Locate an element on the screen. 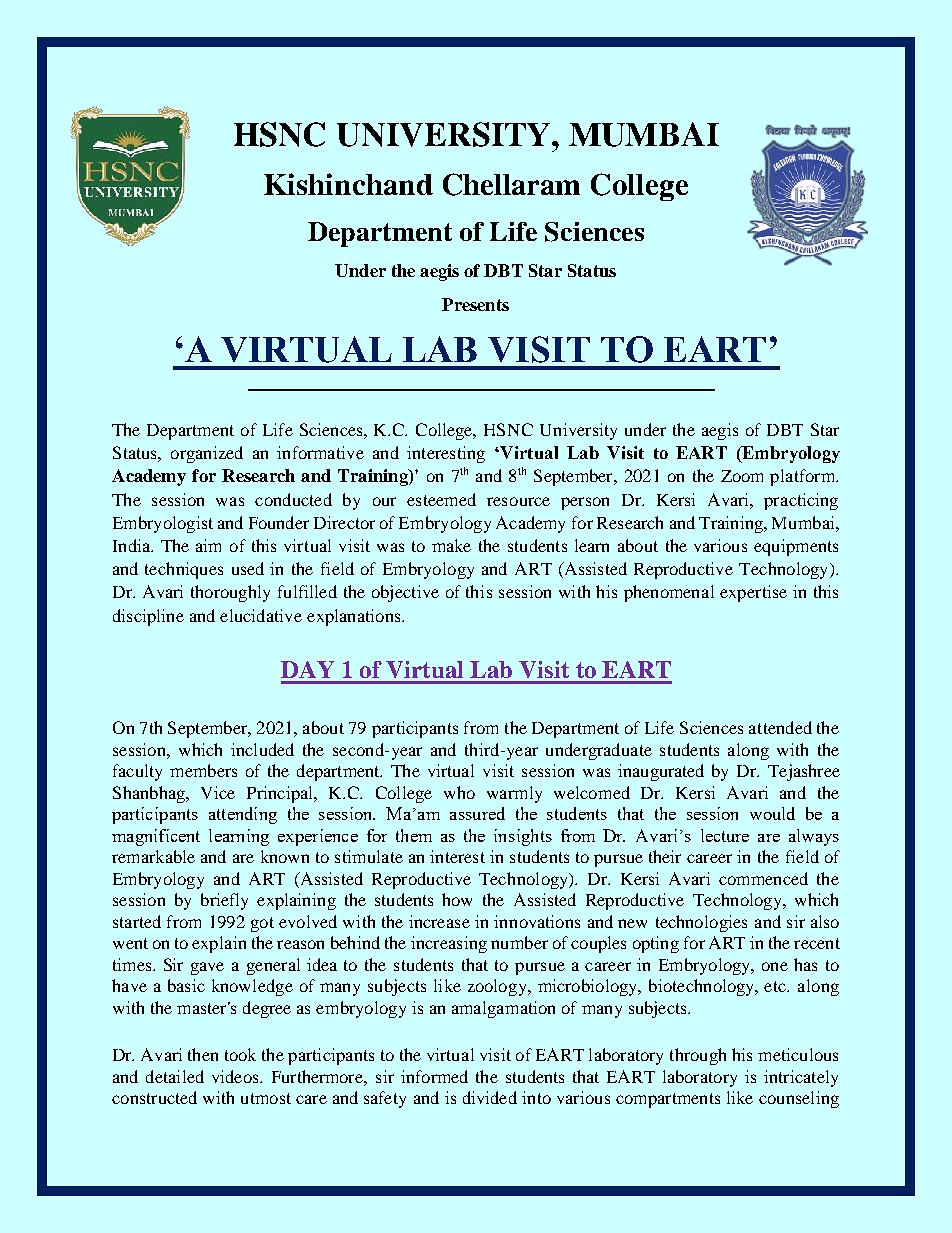 This screenshot has height=1233, width=952. attended is located at coordinates (780, 727).
